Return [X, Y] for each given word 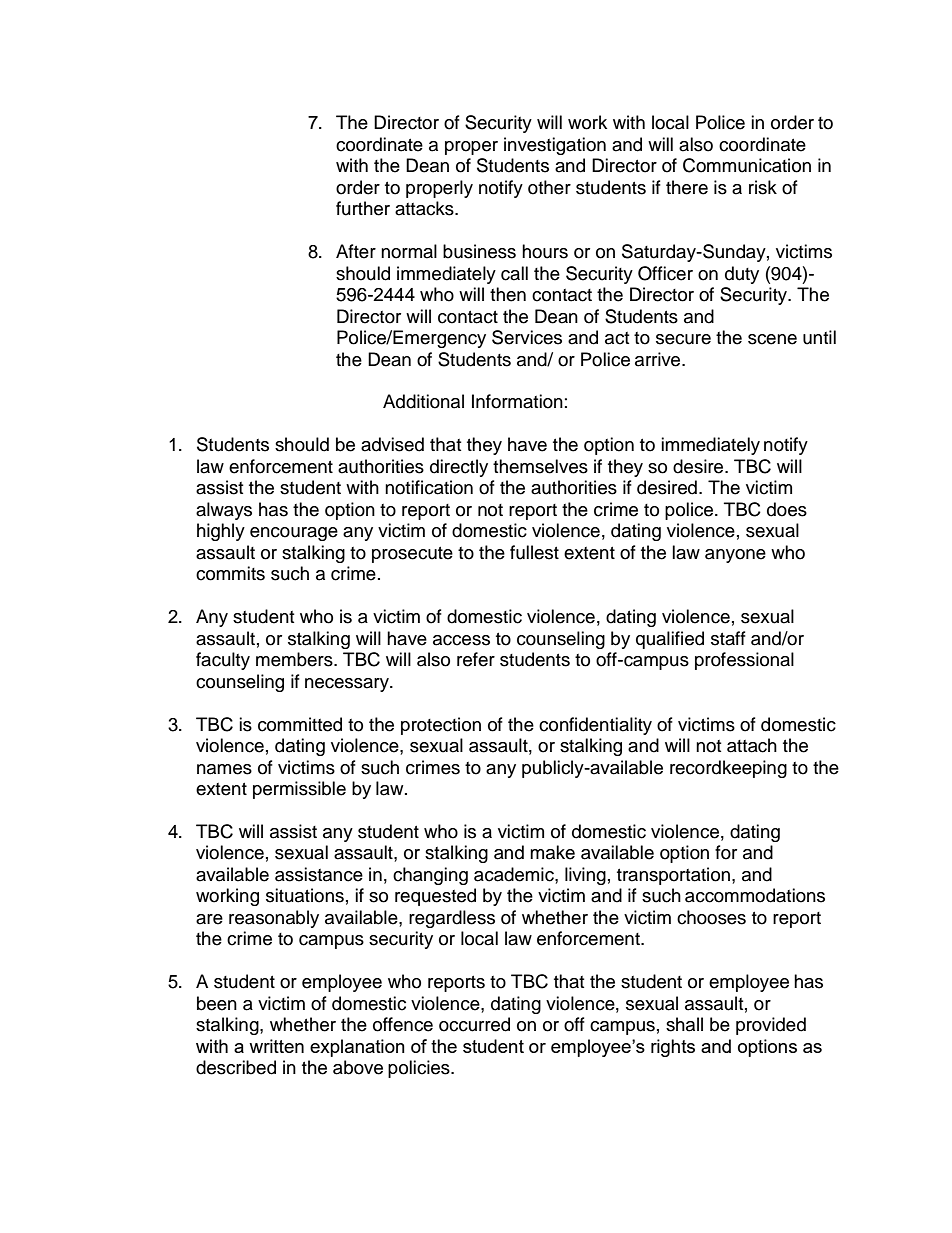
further [363, 208]
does [787, 509]
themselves [540, 466]
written [276, 1046]
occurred [474, 1024]
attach [752, 745]
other [549, 187]
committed [300, 724]
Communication [747, 165]
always [224, 511]
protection [441, 726]
